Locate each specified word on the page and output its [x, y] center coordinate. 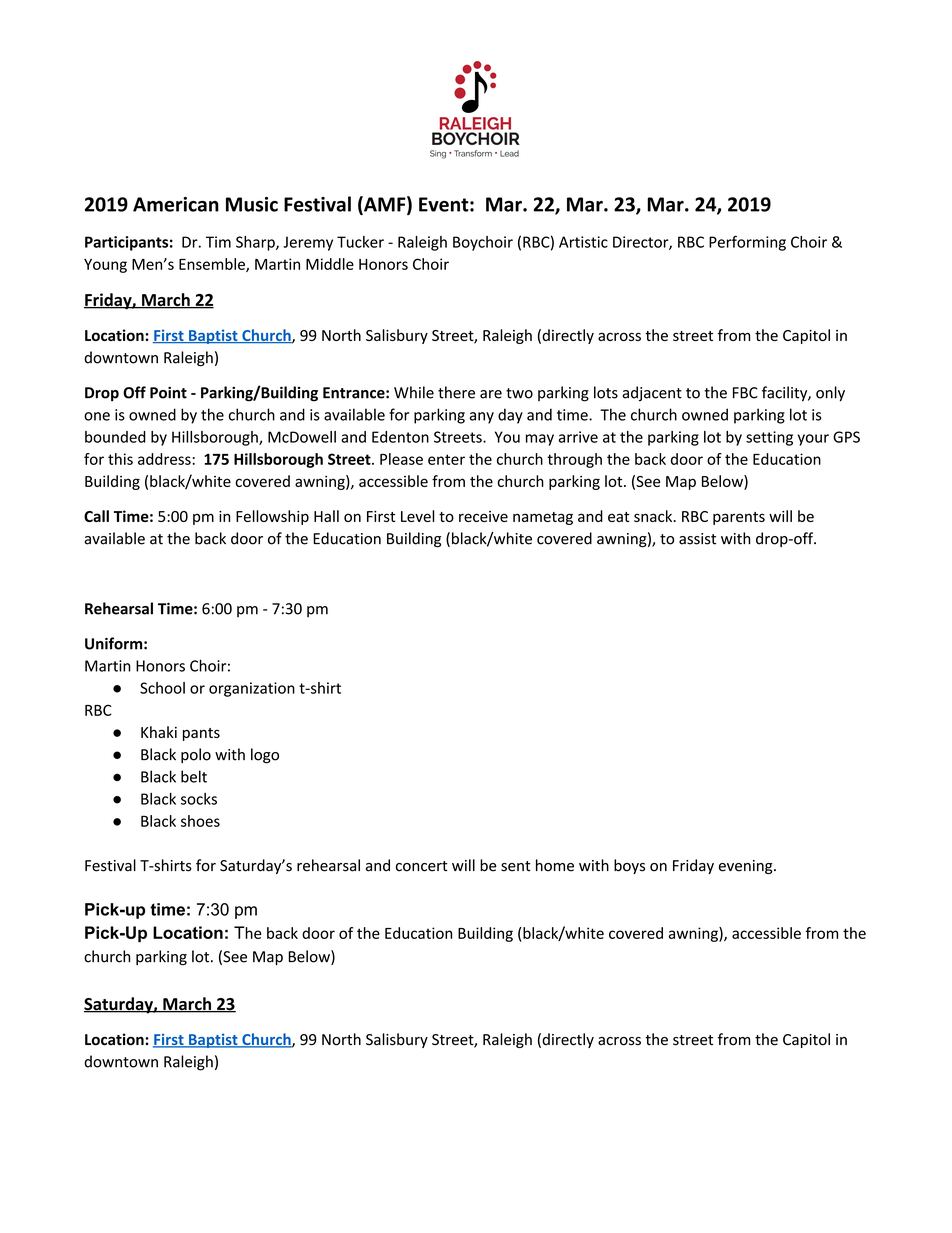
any [482, 418]
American [176, 204]
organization [252, 689]
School [162, 688]
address [164, 459]
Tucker [360, 242]
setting [769, 438]
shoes [200, 821]
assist [697, 539]
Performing [747, 243]
